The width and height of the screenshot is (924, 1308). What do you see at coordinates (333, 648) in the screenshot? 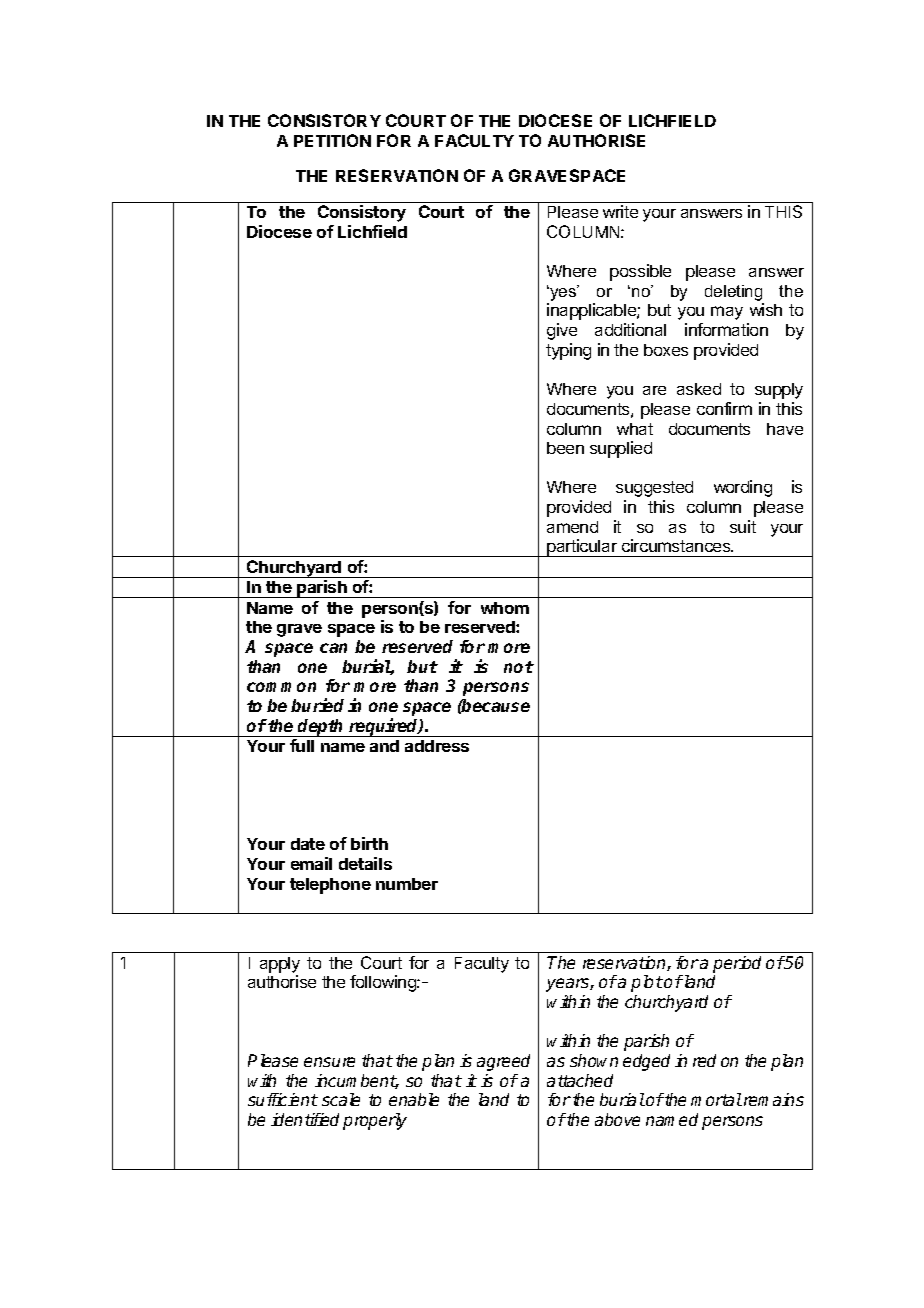
I see `can` at bounding box center [333, 648].
